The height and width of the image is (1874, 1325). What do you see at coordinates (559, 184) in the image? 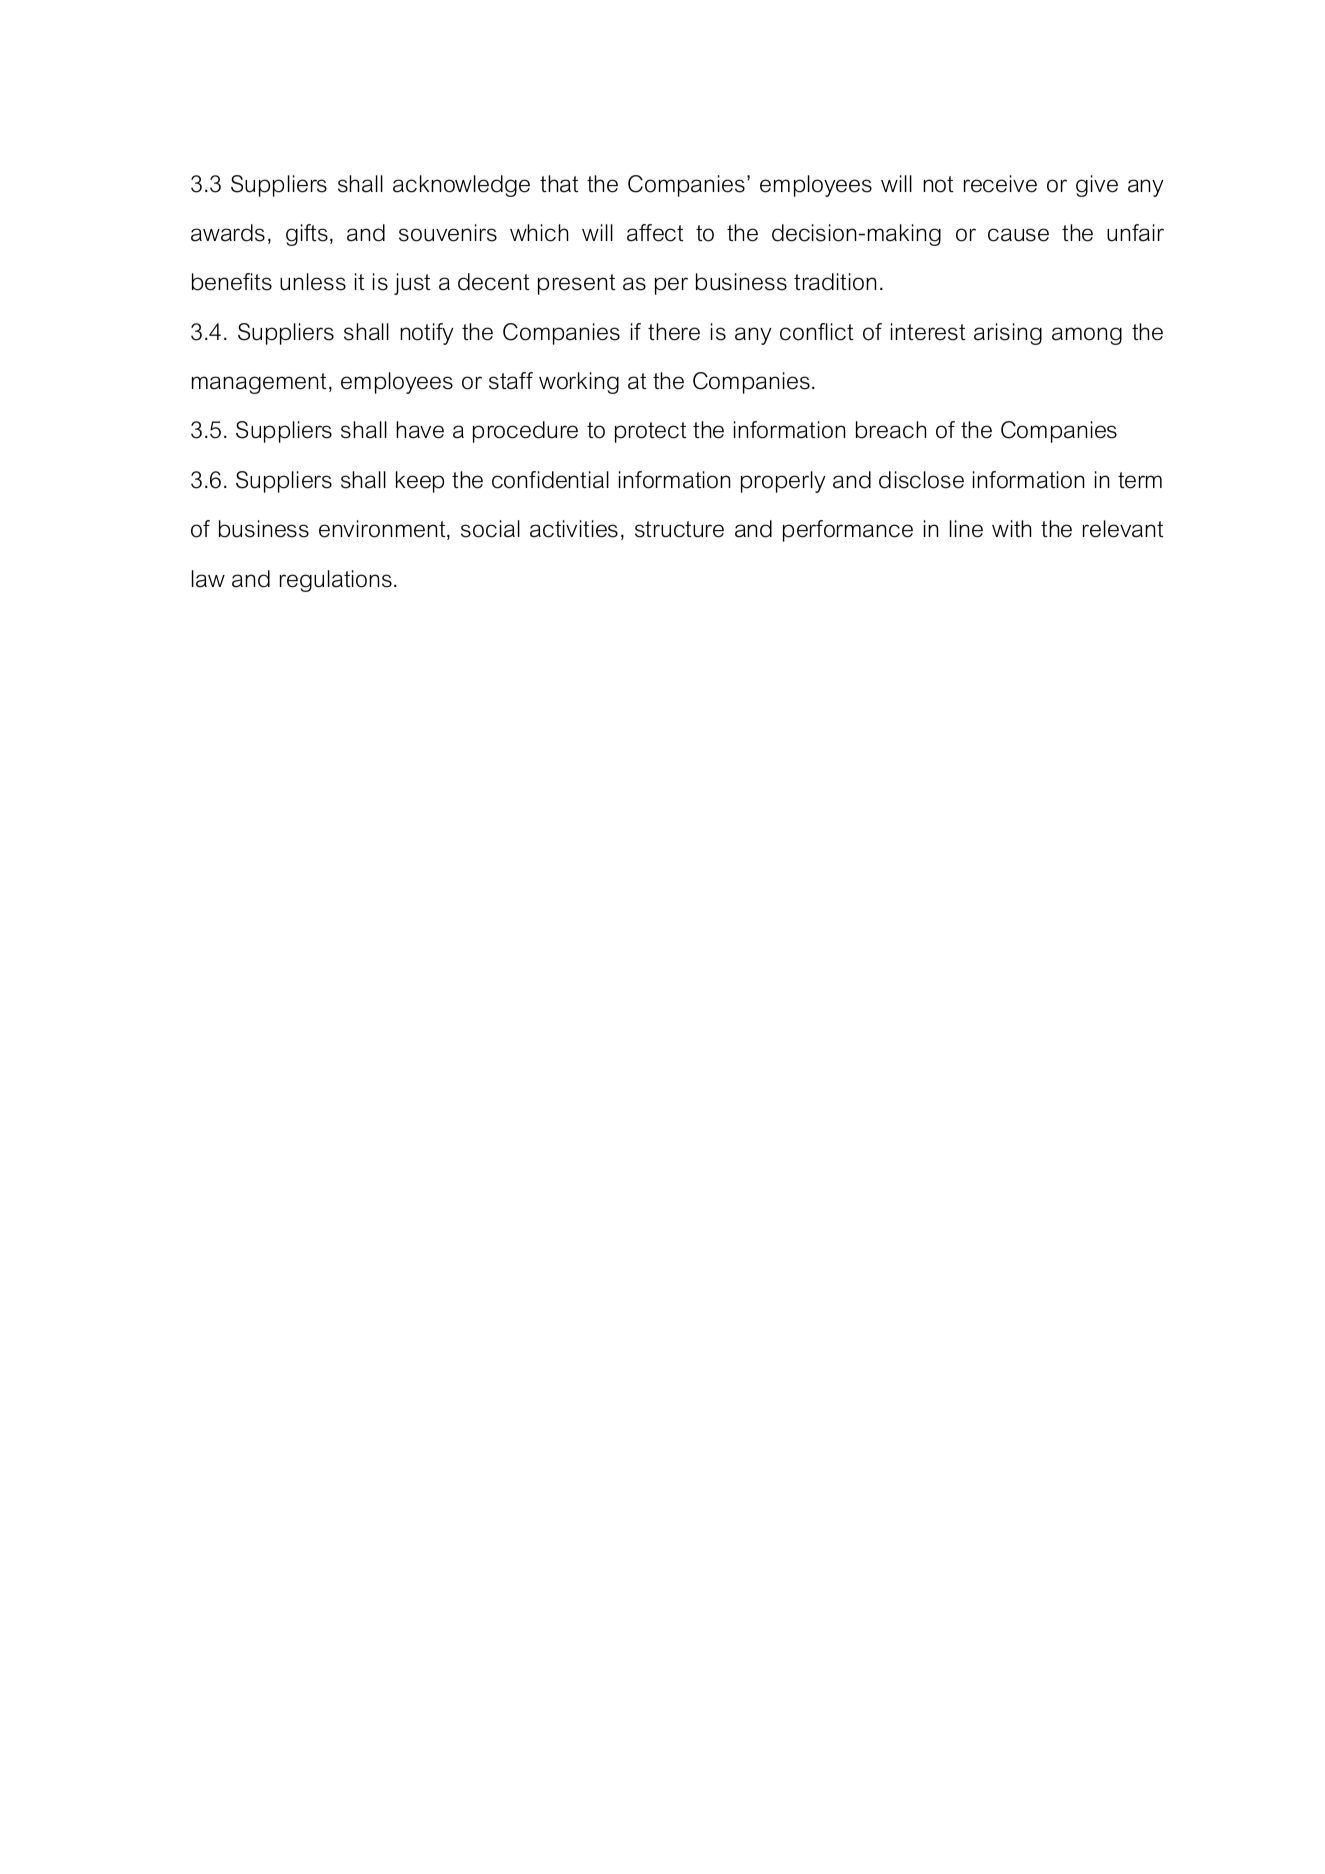
I see `that` at bounding box center [559, 184].
